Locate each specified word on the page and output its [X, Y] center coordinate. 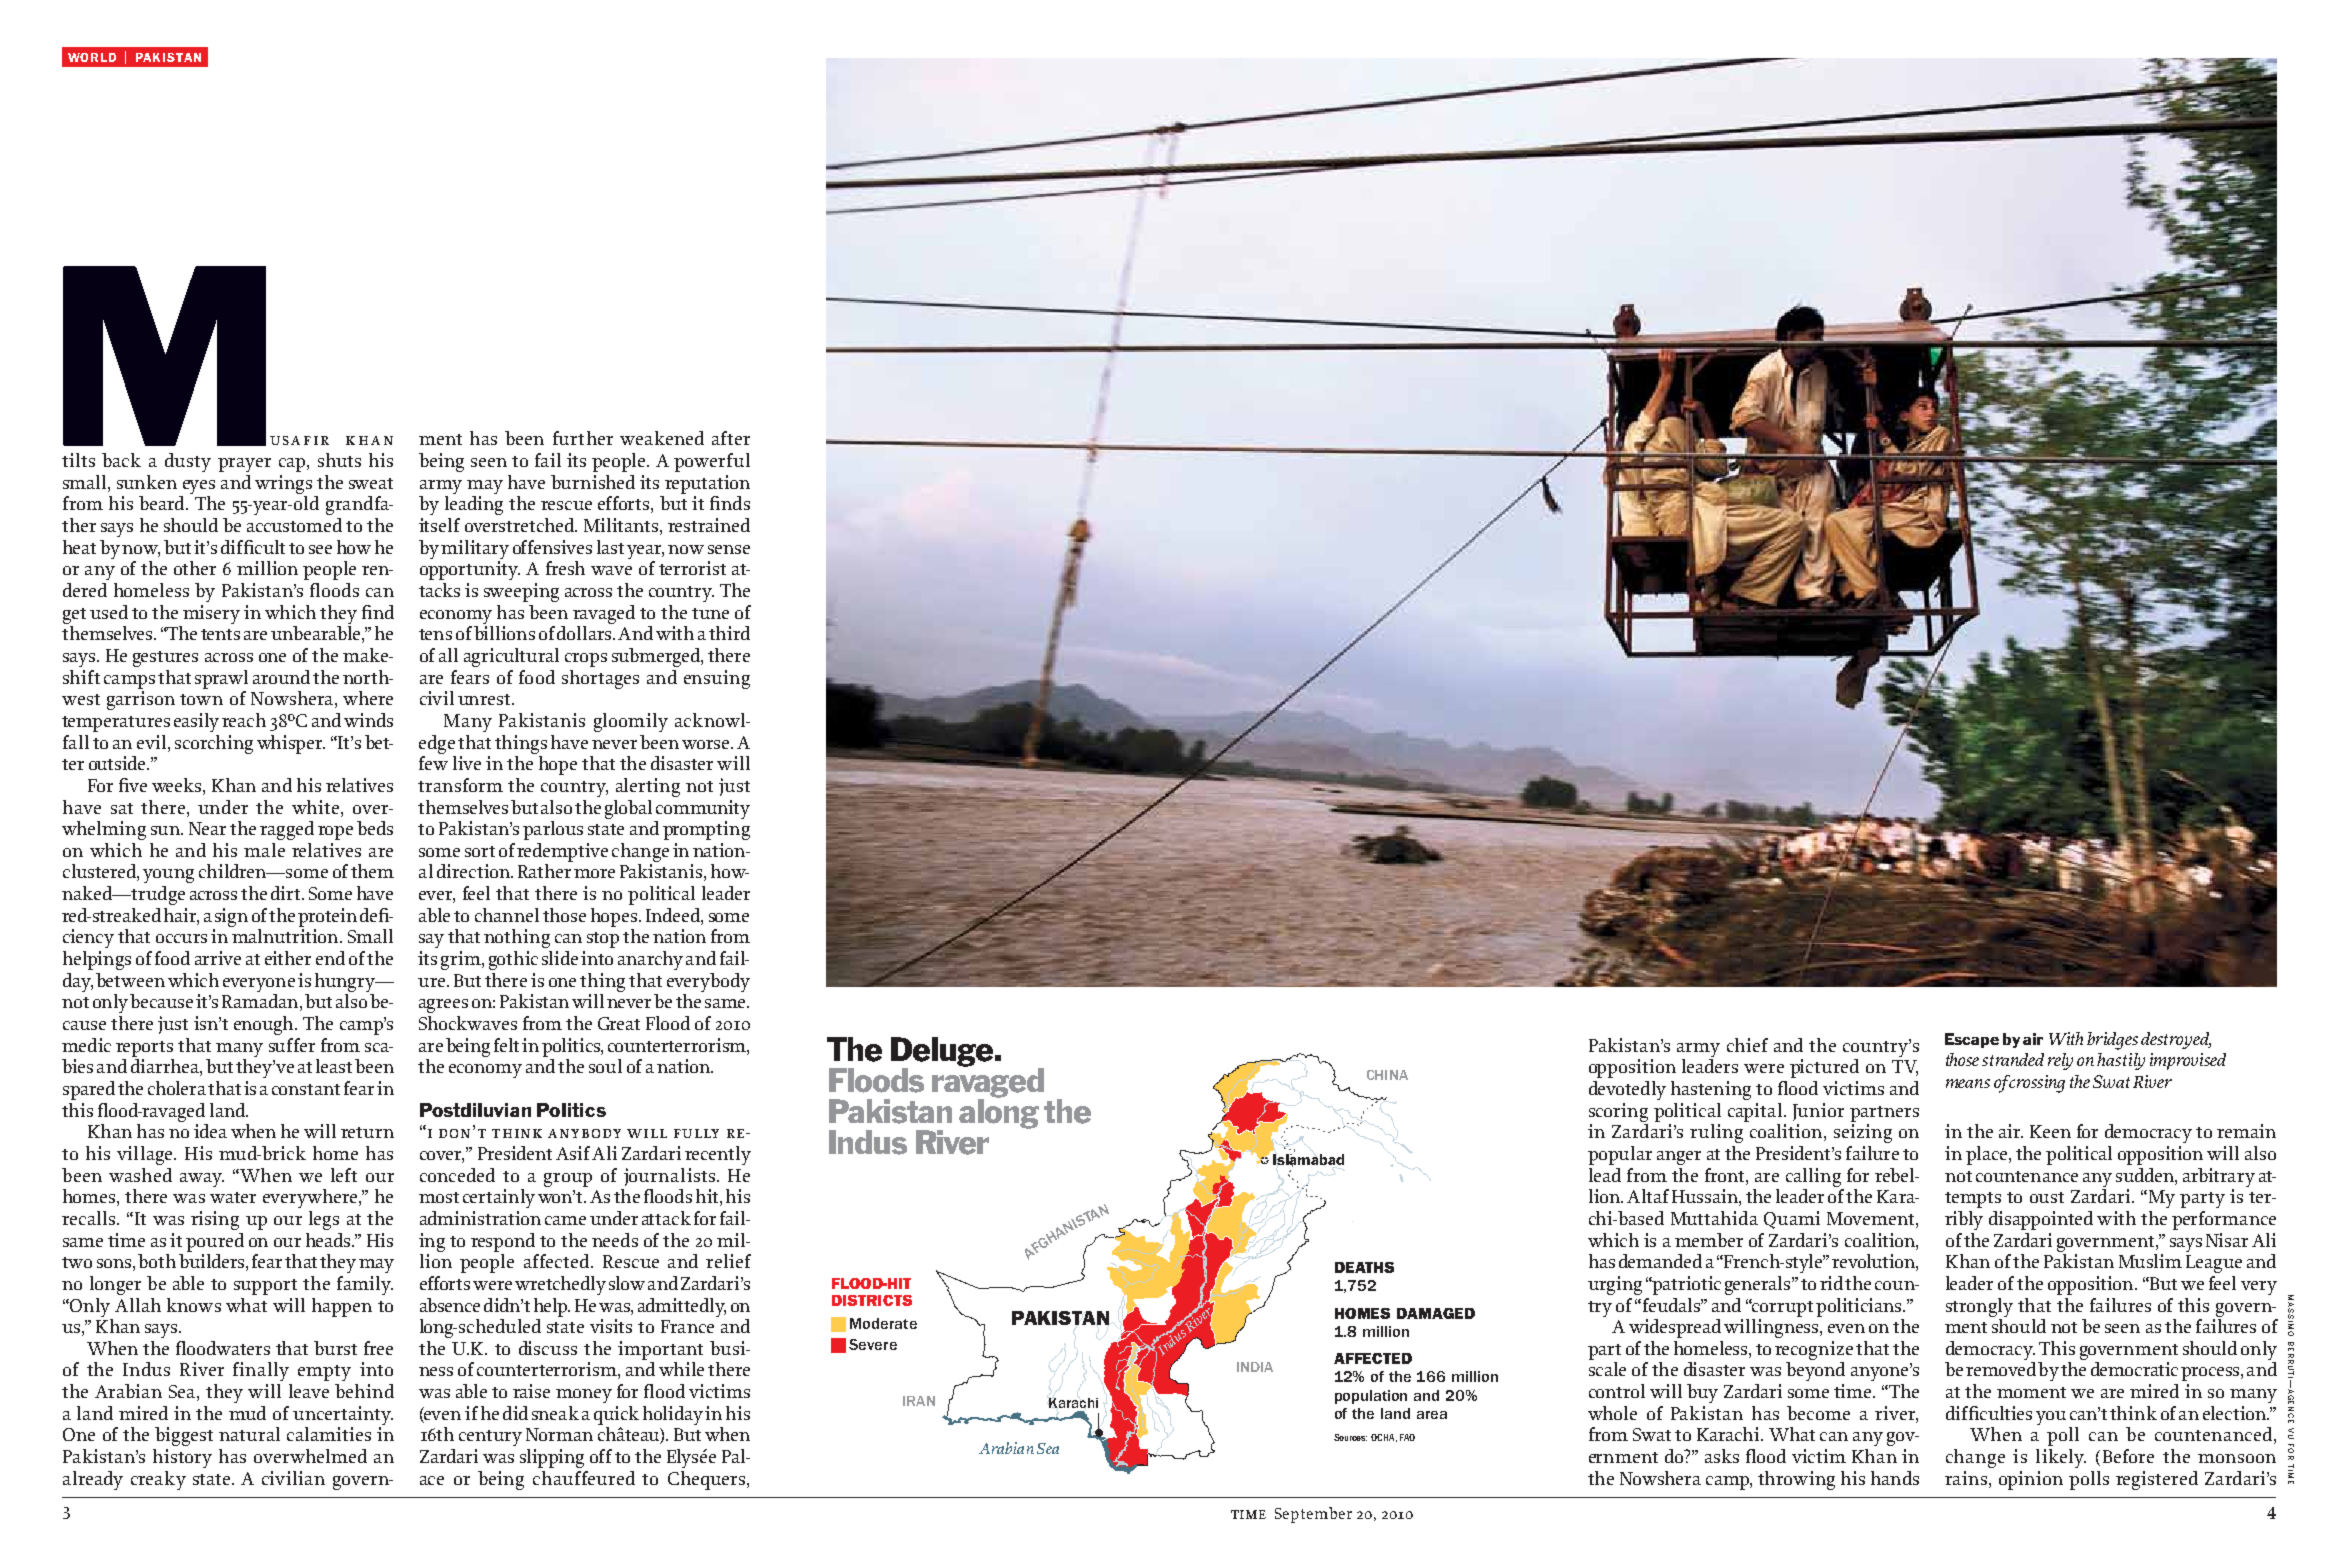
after [731, 438]
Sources [1350, 1437]
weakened [662, 438]
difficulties [1989, 1413]
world [92, 57]
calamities [329, 1434]
